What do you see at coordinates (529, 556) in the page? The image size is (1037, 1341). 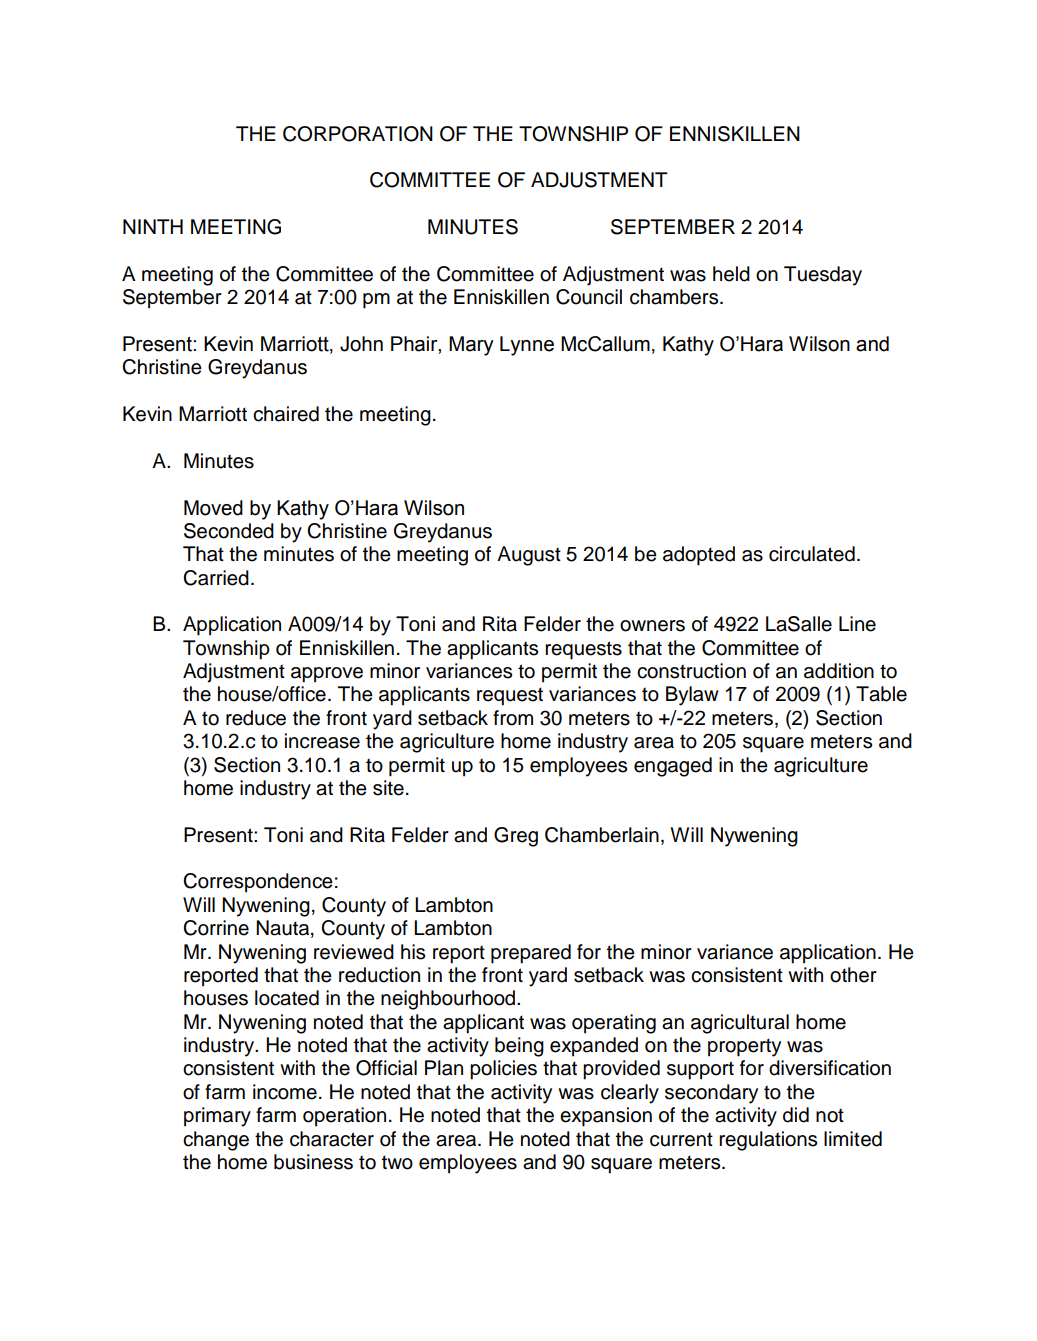 I see `August` at bounding box center [529, 556].
